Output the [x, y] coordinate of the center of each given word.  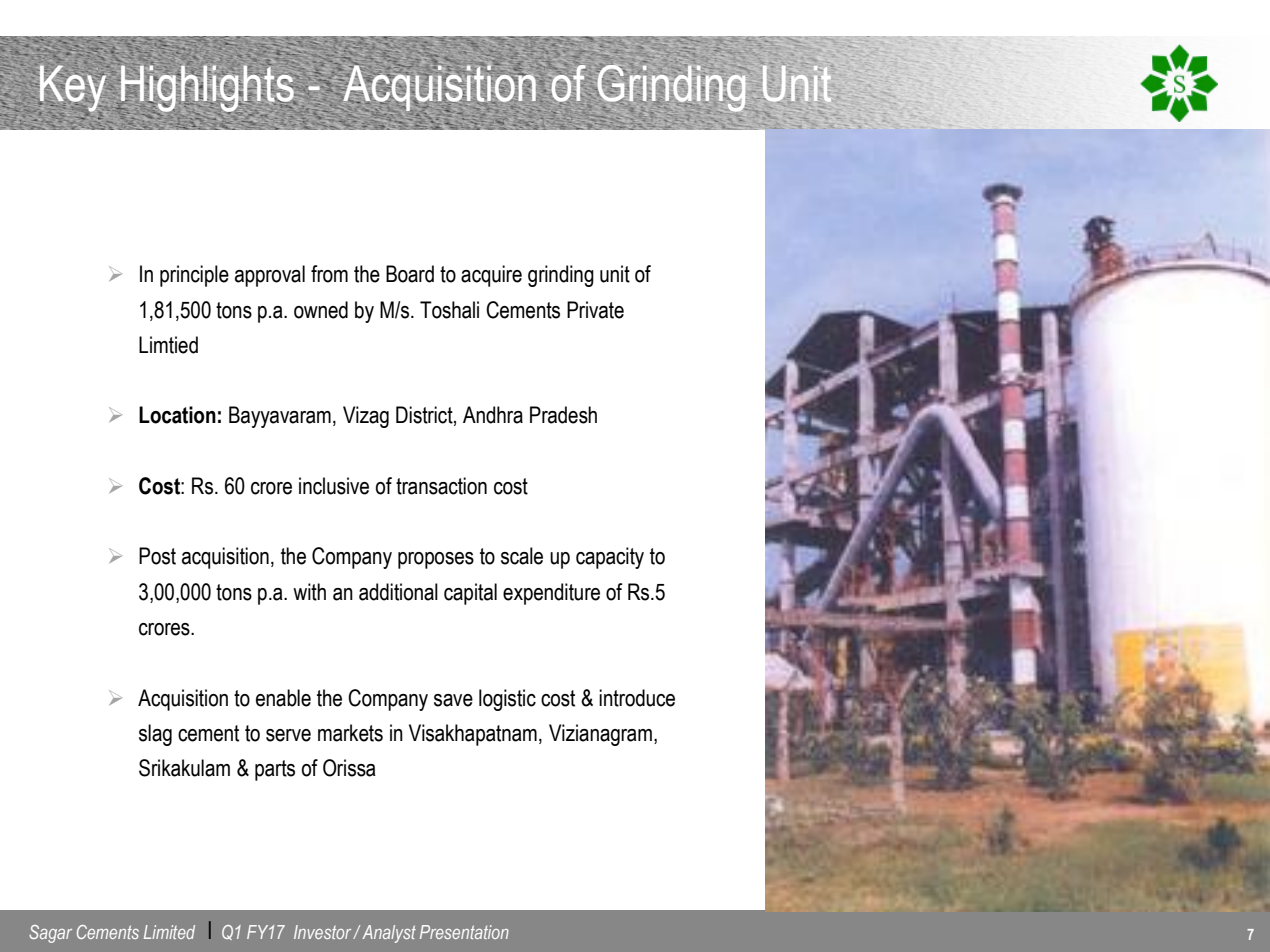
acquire [491, 276]
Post [157, 556]
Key [74, 89]
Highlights [207, 88]
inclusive [334, 486]
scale [522, 556]
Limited [169, 932]
